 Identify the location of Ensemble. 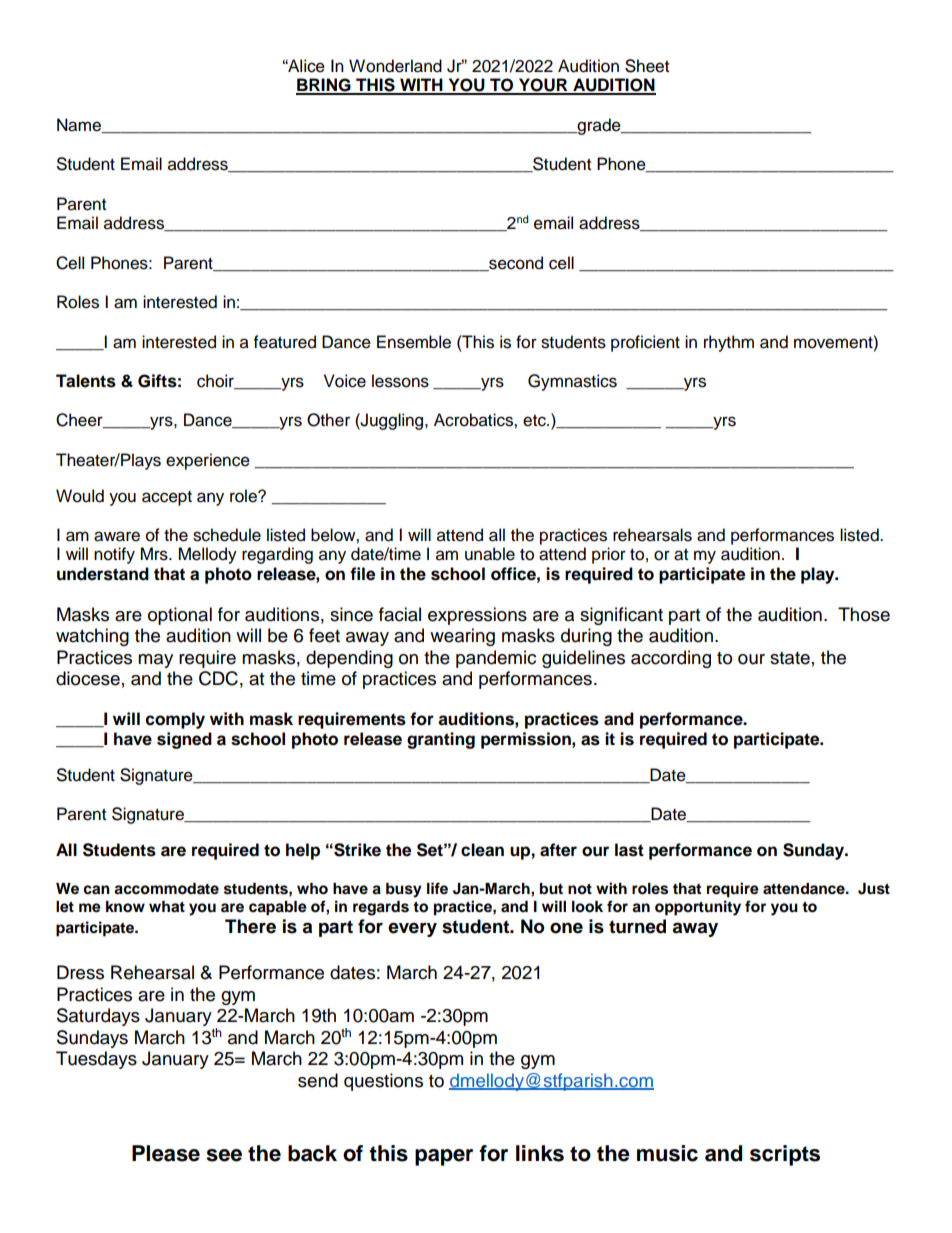
(414, 342).
